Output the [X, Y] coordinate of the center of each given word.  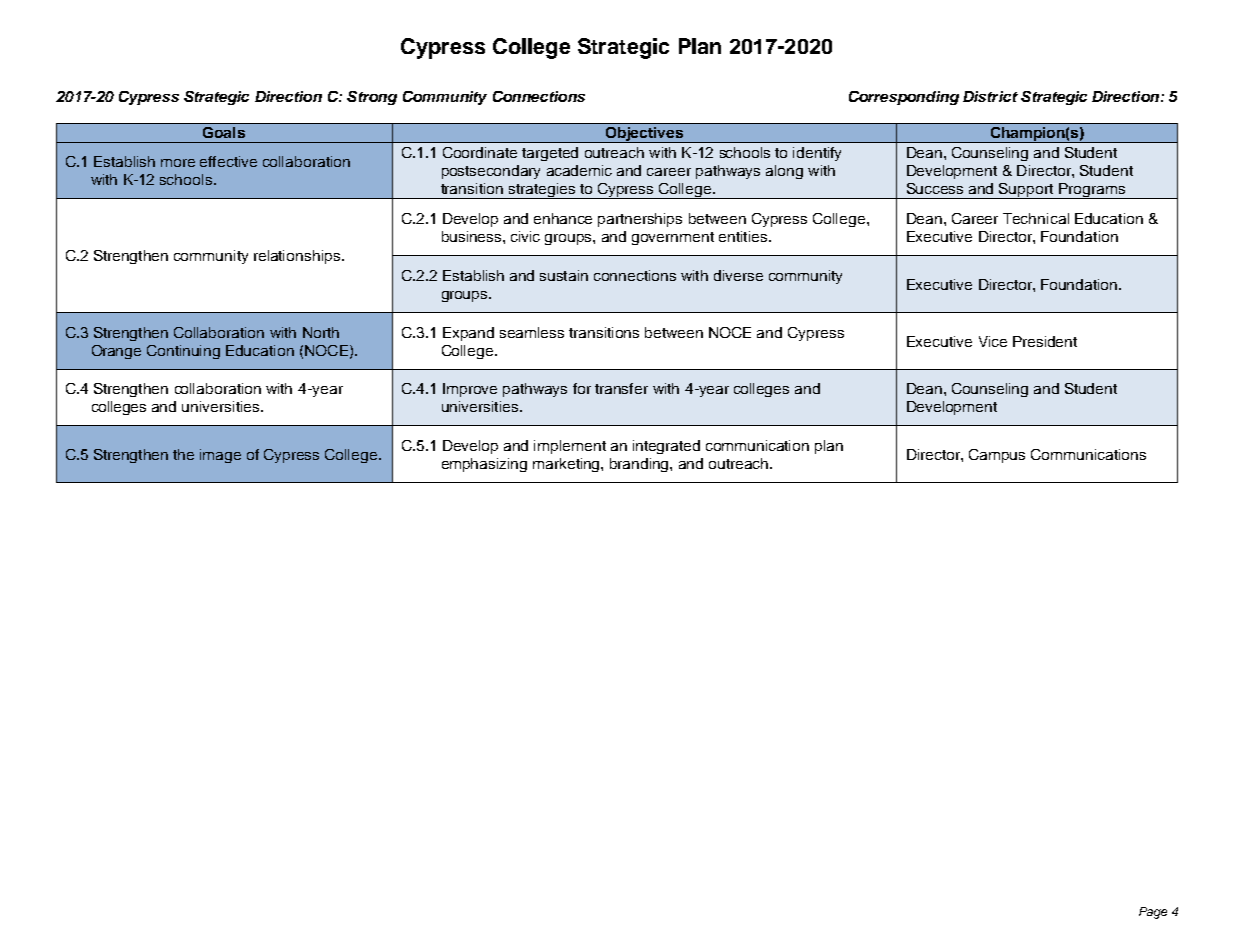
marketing [567, 465]
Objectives [645, 135]
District [990, 96]
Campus [997, 456]
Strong [372, 98]
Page [1153, 913]
